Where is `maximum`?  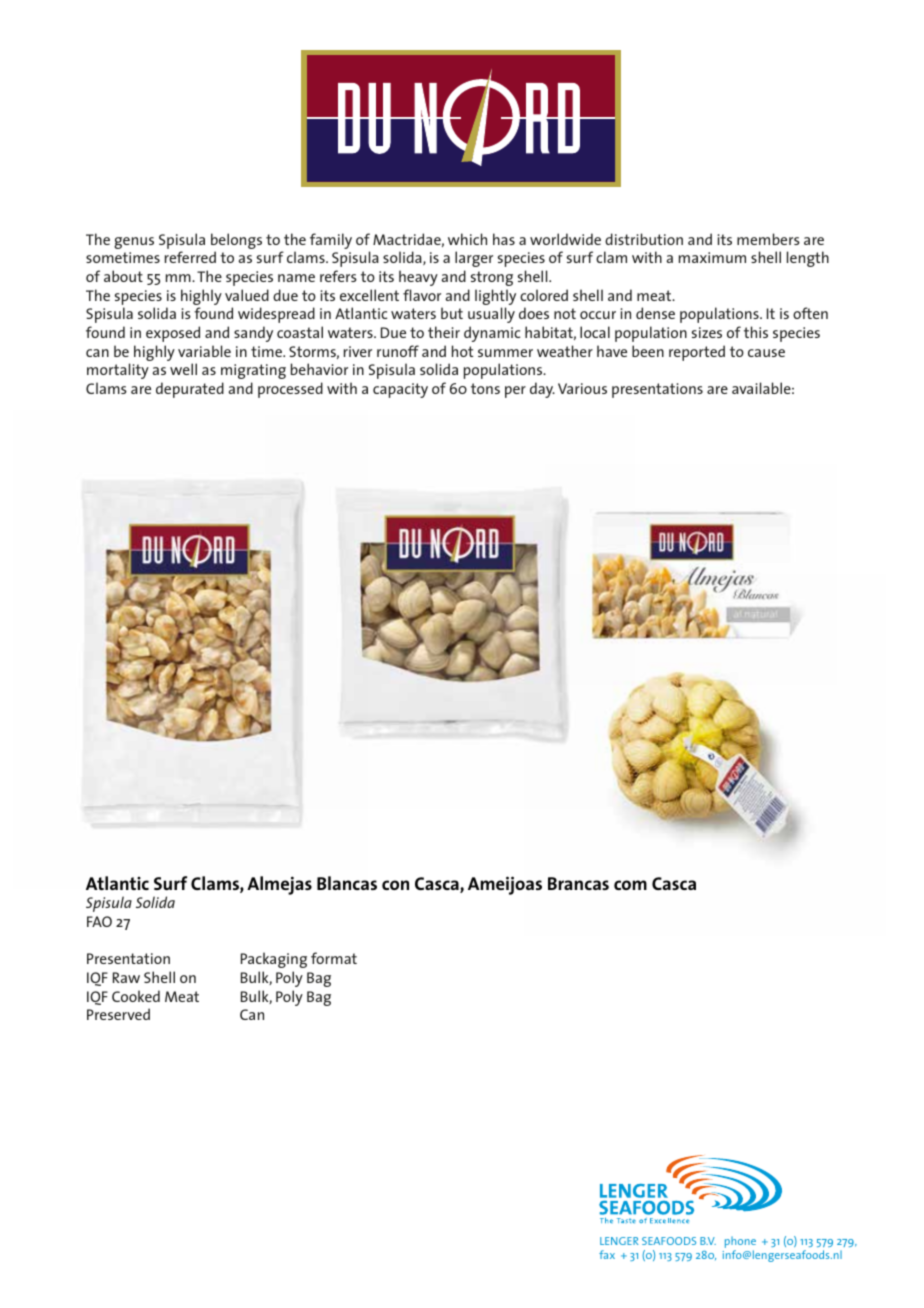
maximum is located at coordinates (712, 257).
